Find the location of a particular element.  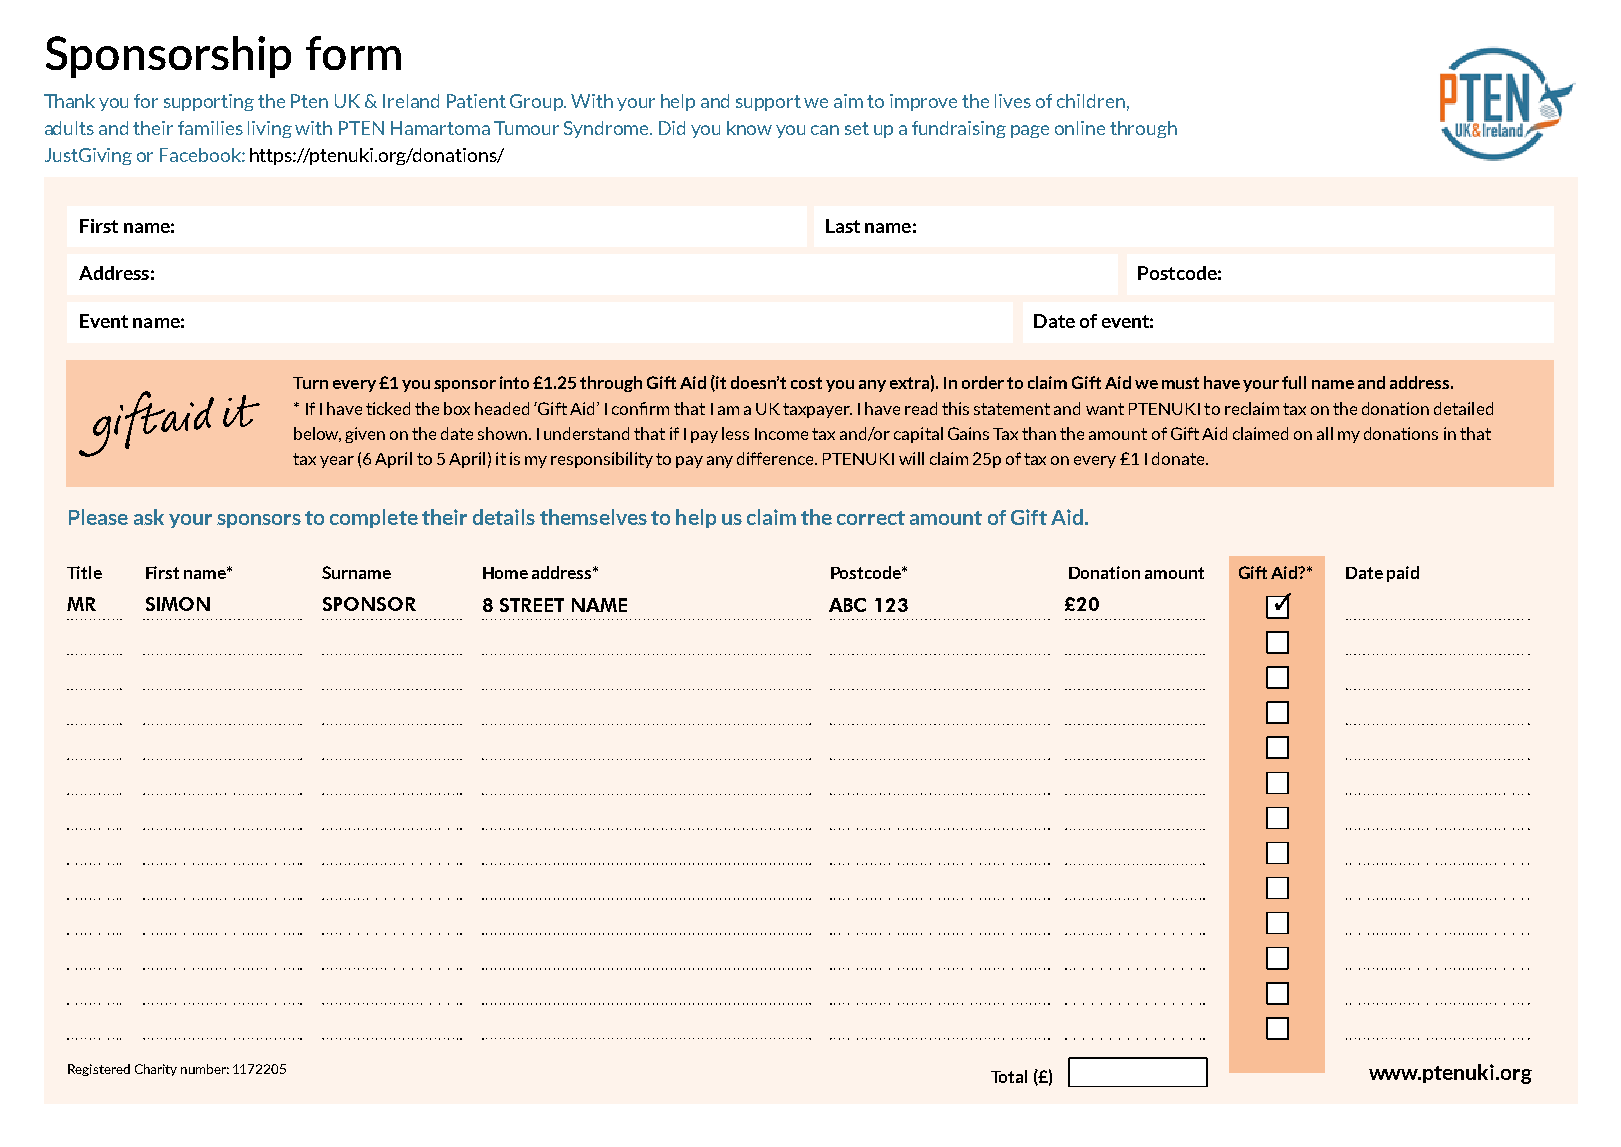

paid is located at coordinates (1403, 574).
